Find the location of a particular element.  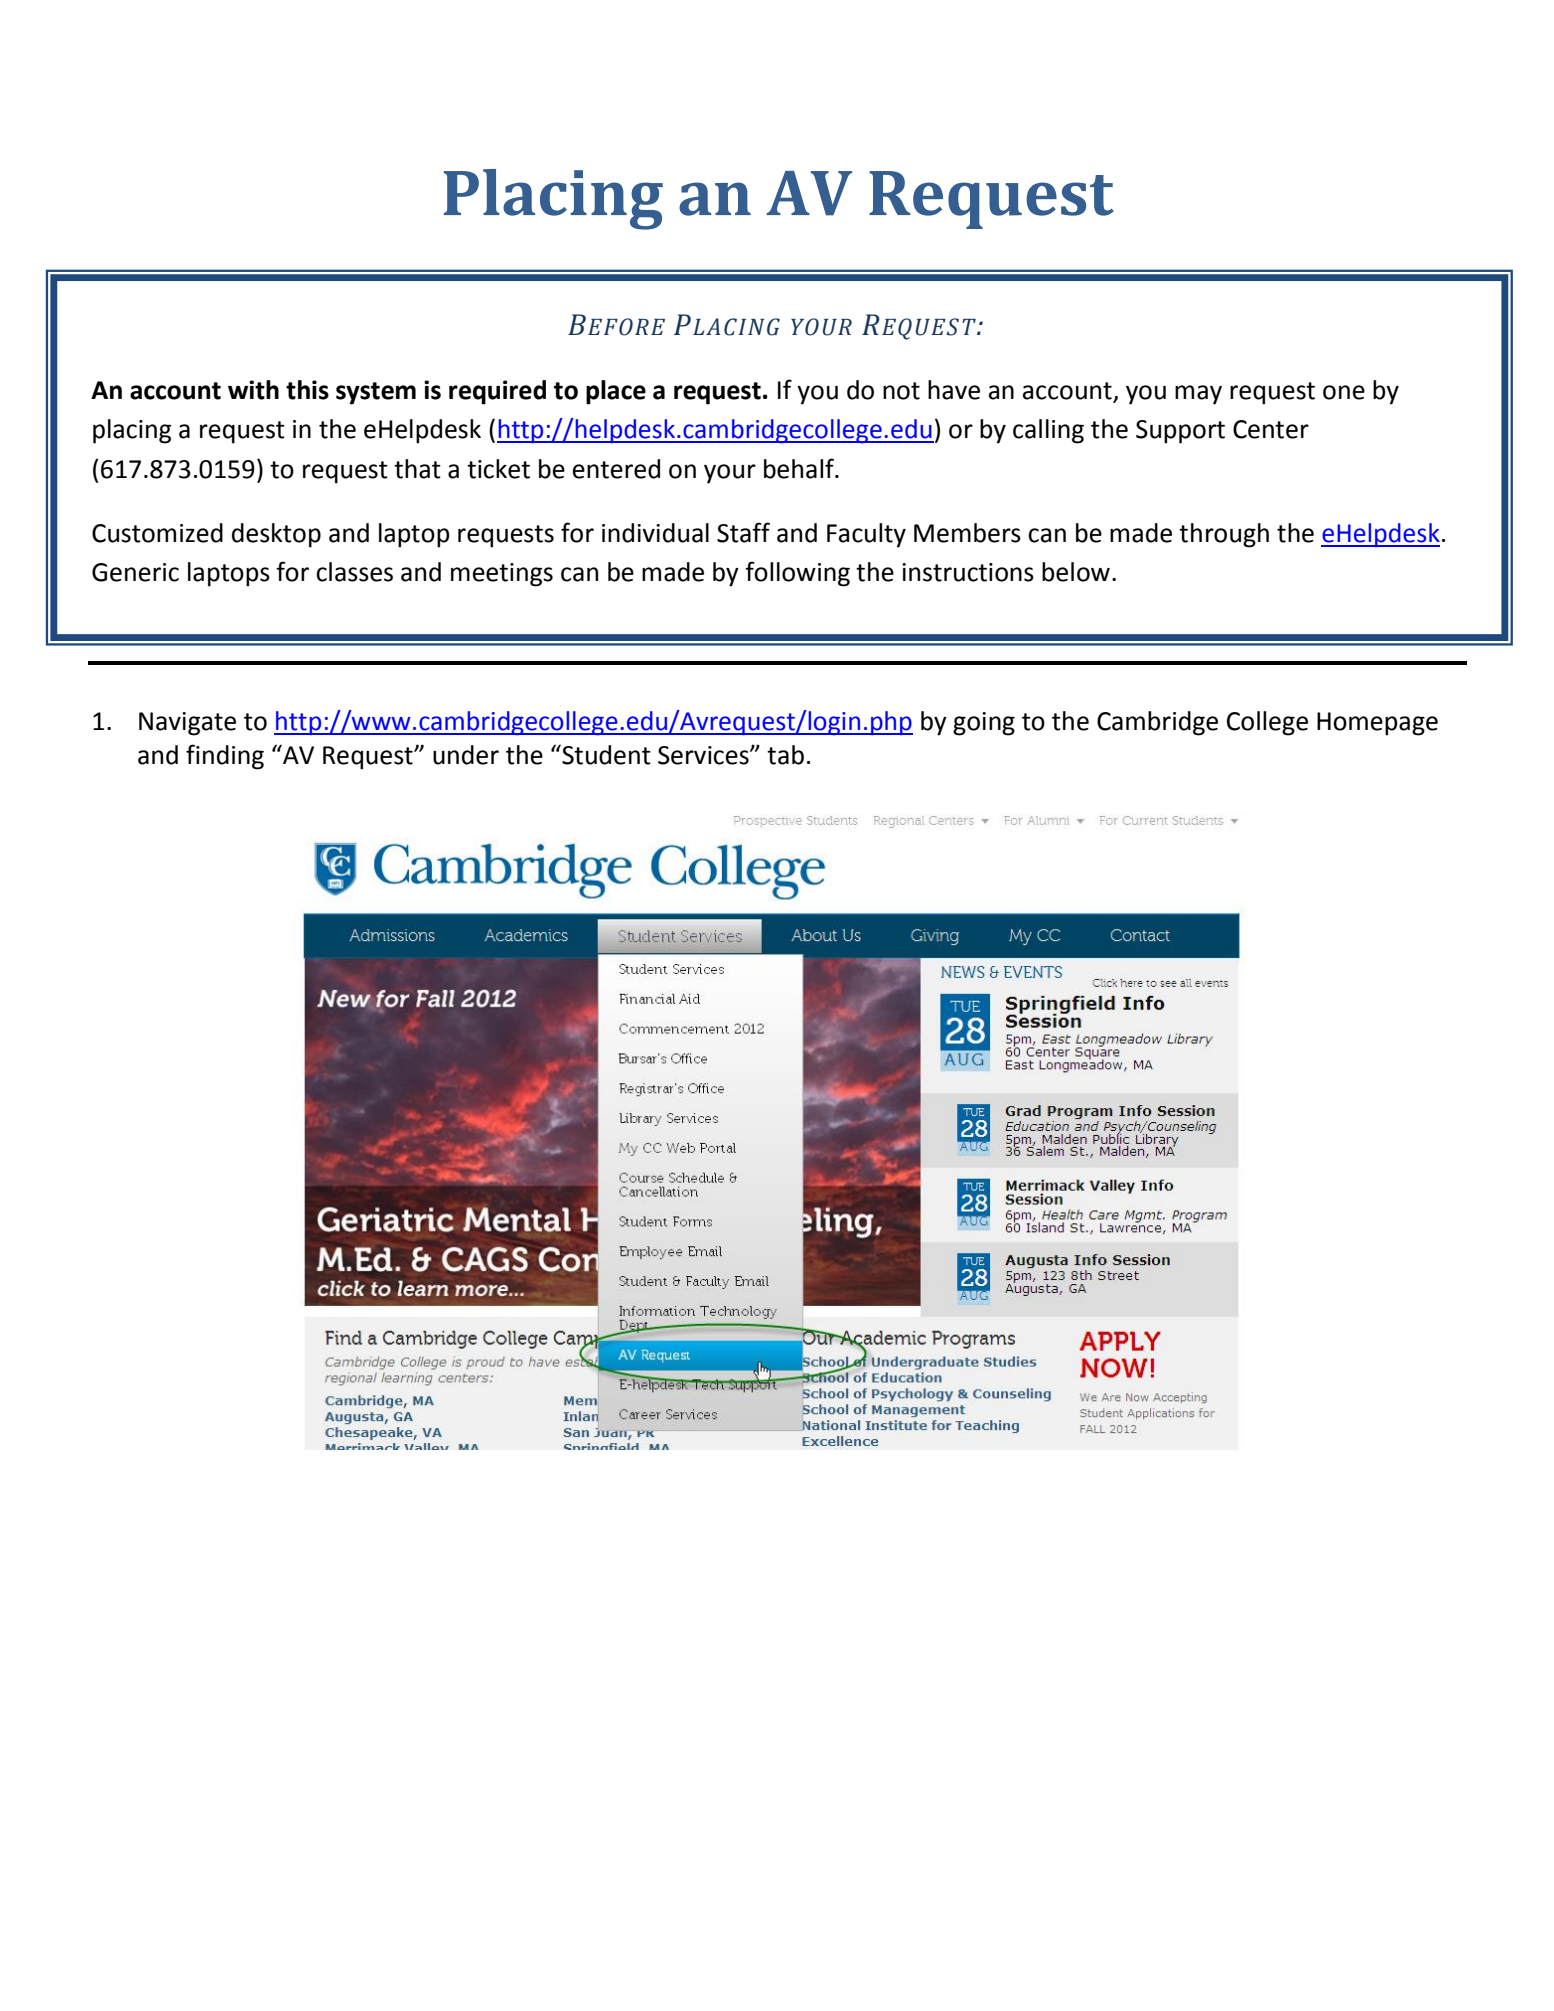

place is located at coordinates (616, 392).
